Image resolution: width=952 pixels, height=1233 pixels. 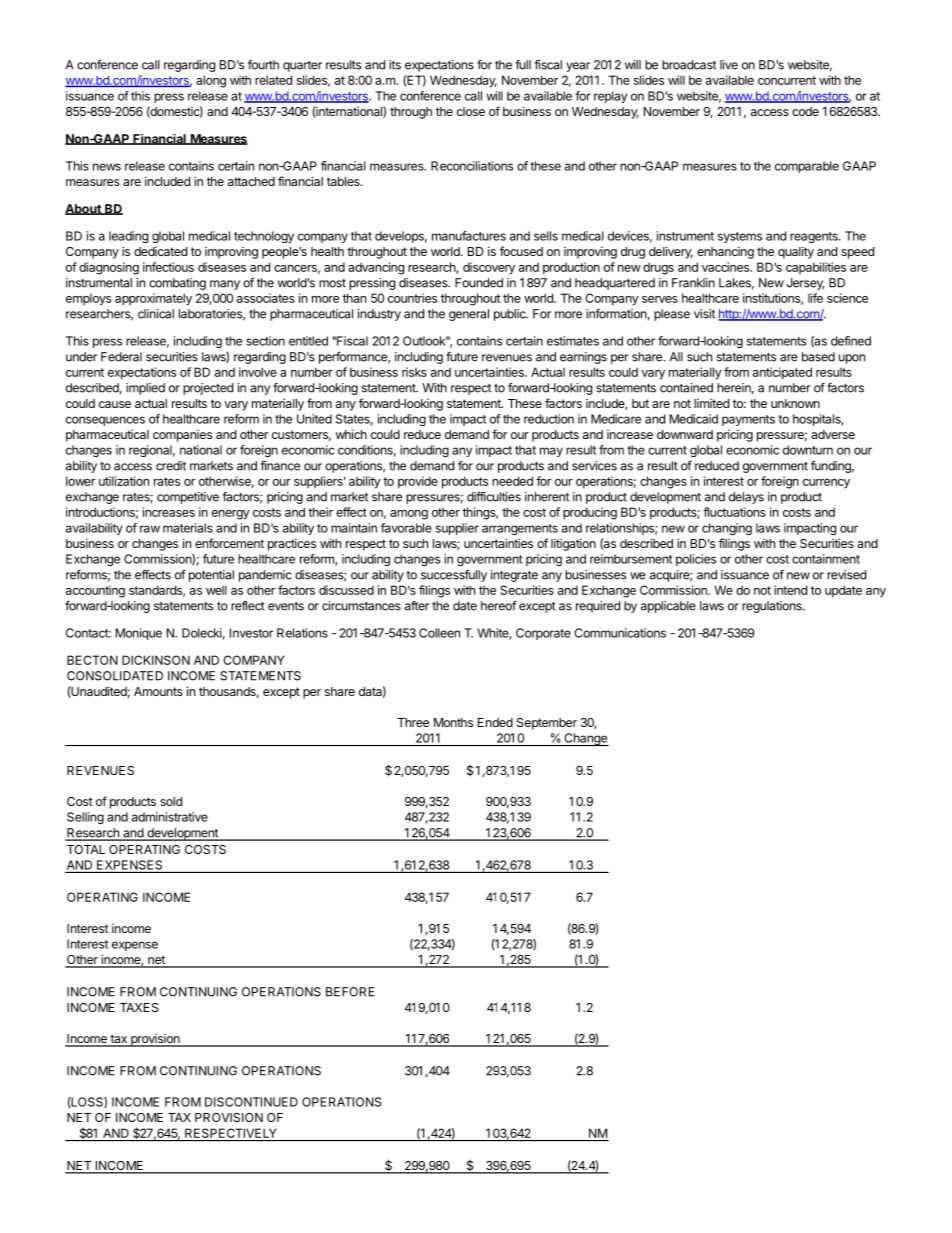 What do you see at coordinates (251, 1102) in the screenshot?
I see `DISCONTINUED` at bounding box center [251, 1102].
